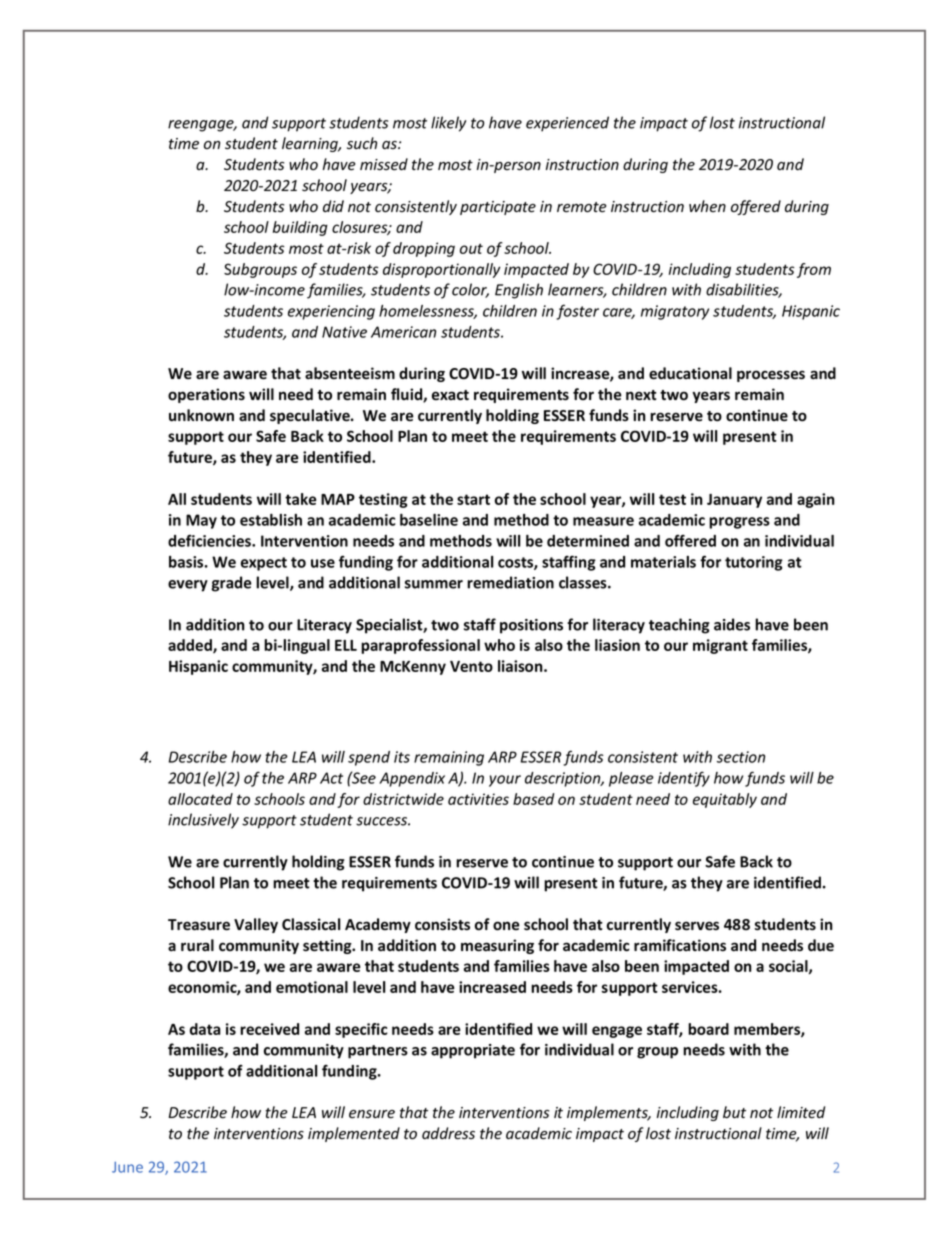 The image size is (952, 1233). What do you see at coordinates (707, 206) in the document?
I see `when` at bounding box center [707, 206].
